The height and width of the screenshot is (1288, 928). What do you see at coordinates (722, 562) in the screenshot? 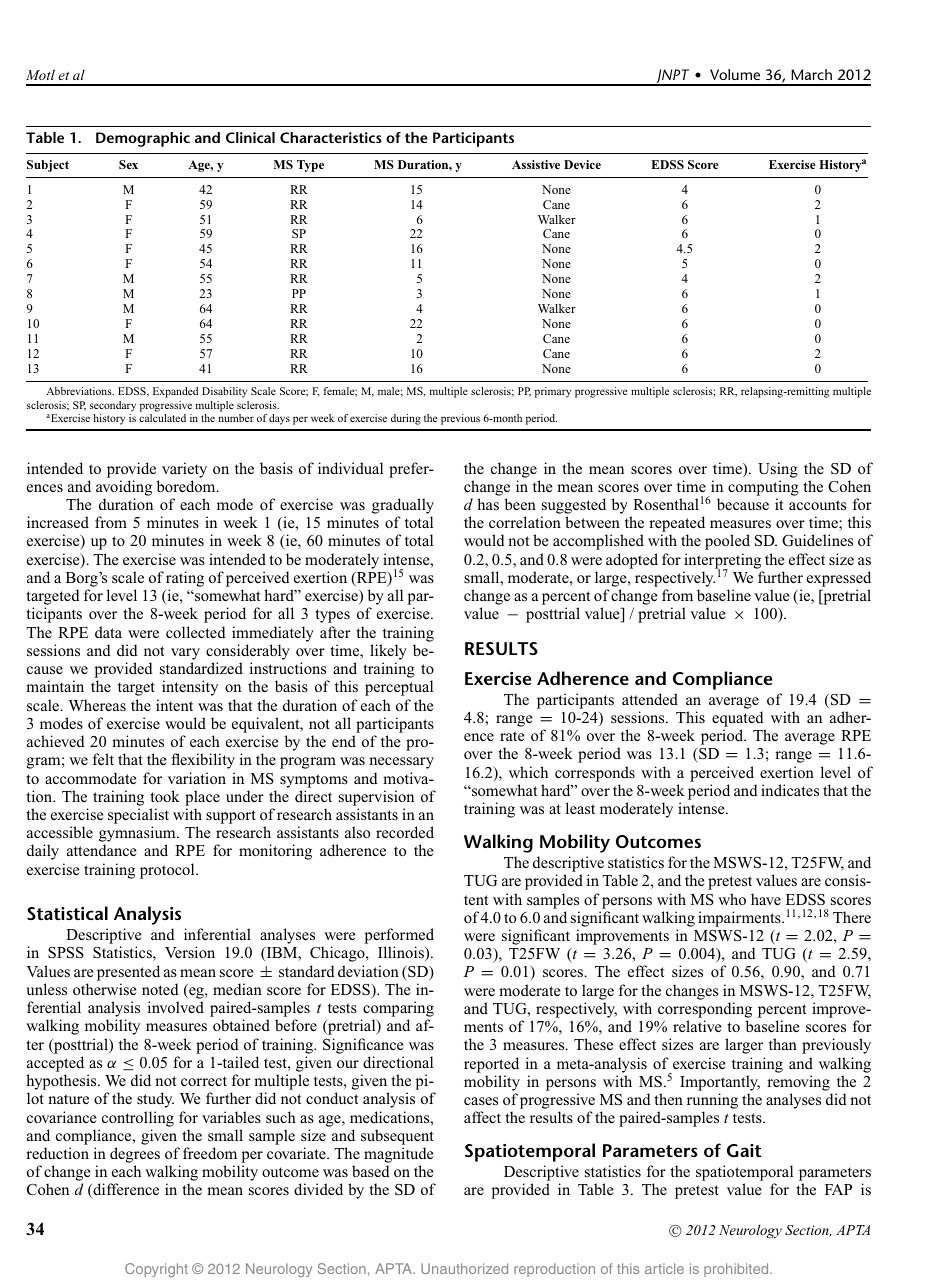
I see `interpreting` at bounding box center [722, 562].
